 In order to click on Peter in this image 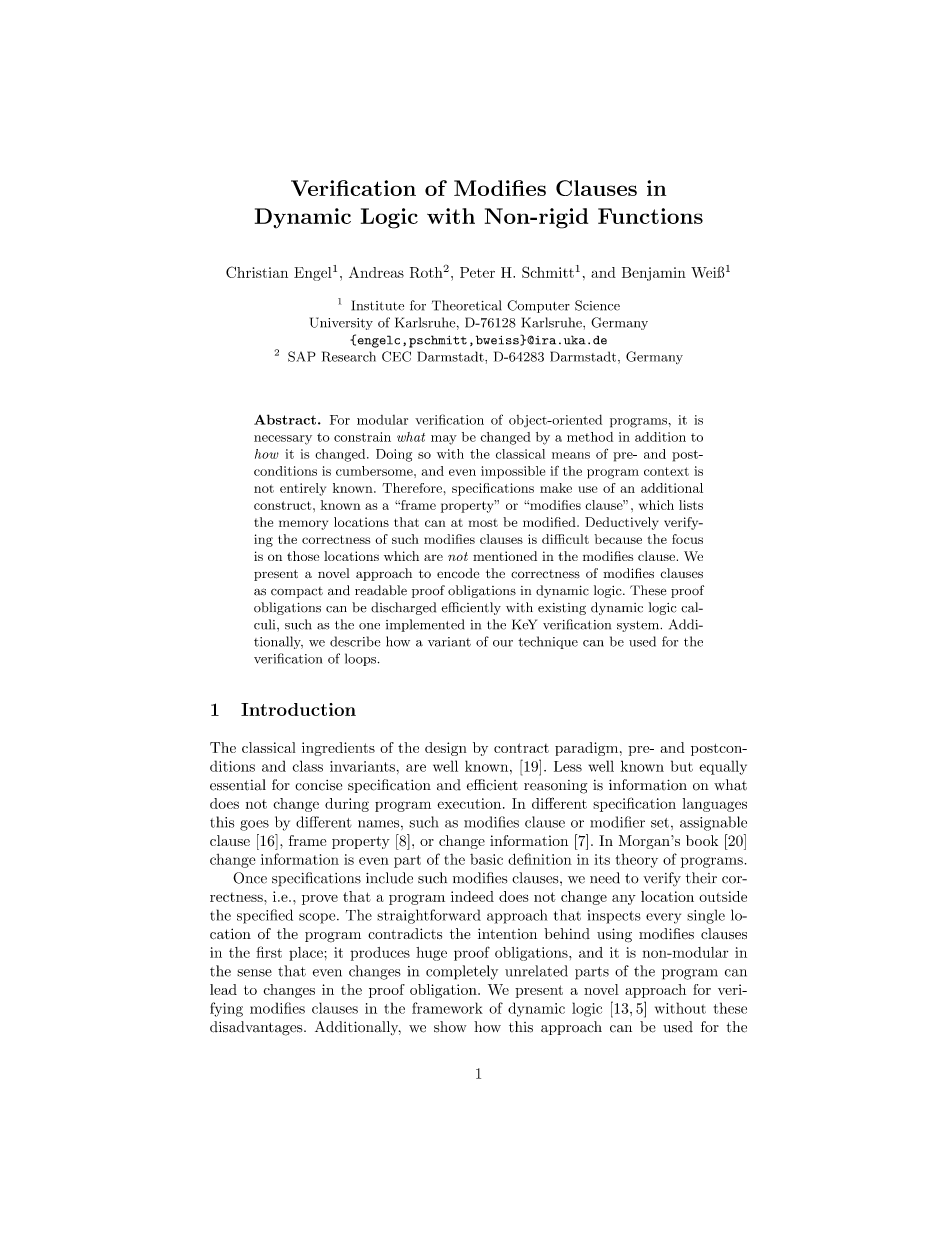, I will do `click(477, 272)`.
